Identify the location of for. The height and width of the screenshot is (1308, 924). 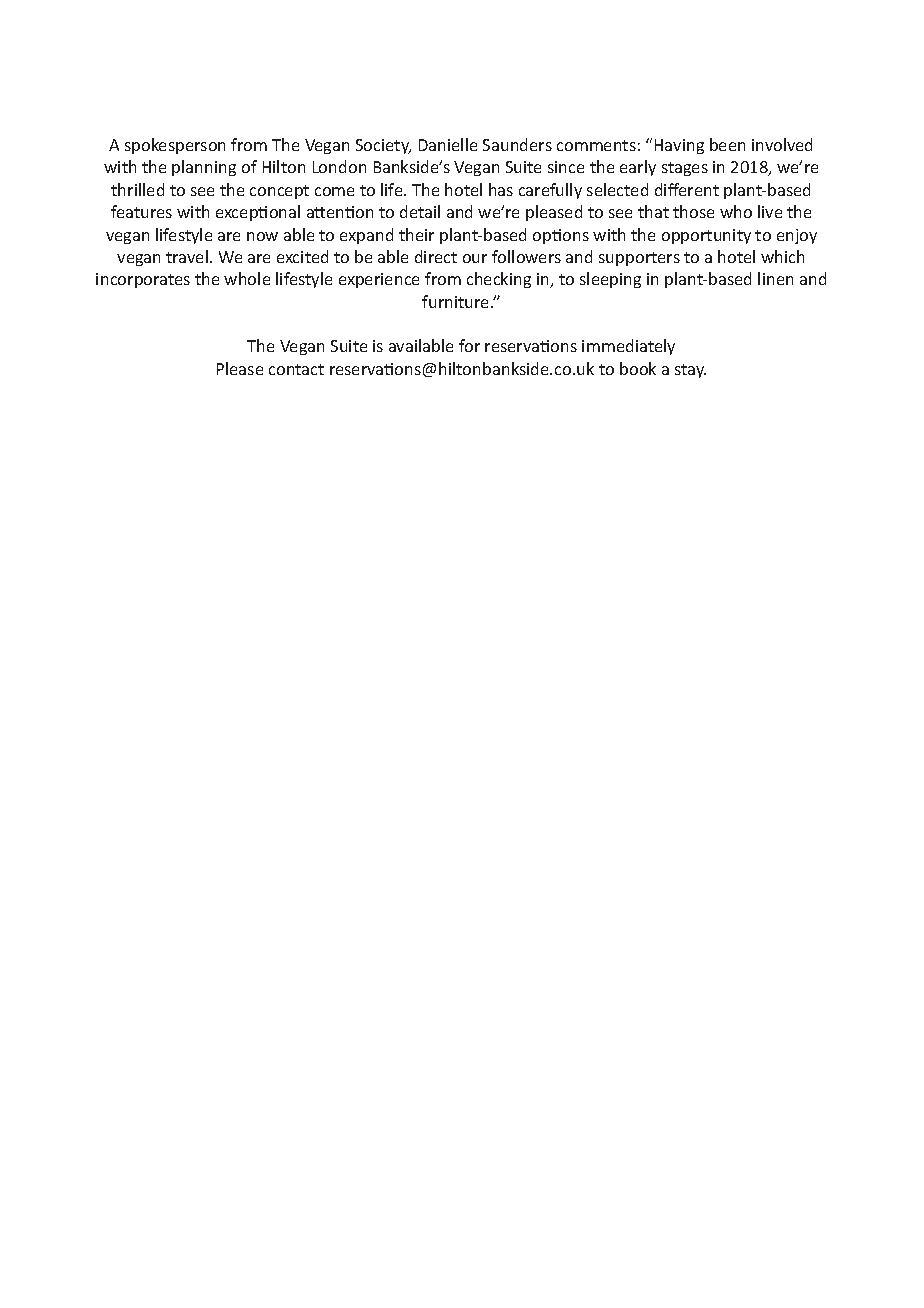
(469, 345).
